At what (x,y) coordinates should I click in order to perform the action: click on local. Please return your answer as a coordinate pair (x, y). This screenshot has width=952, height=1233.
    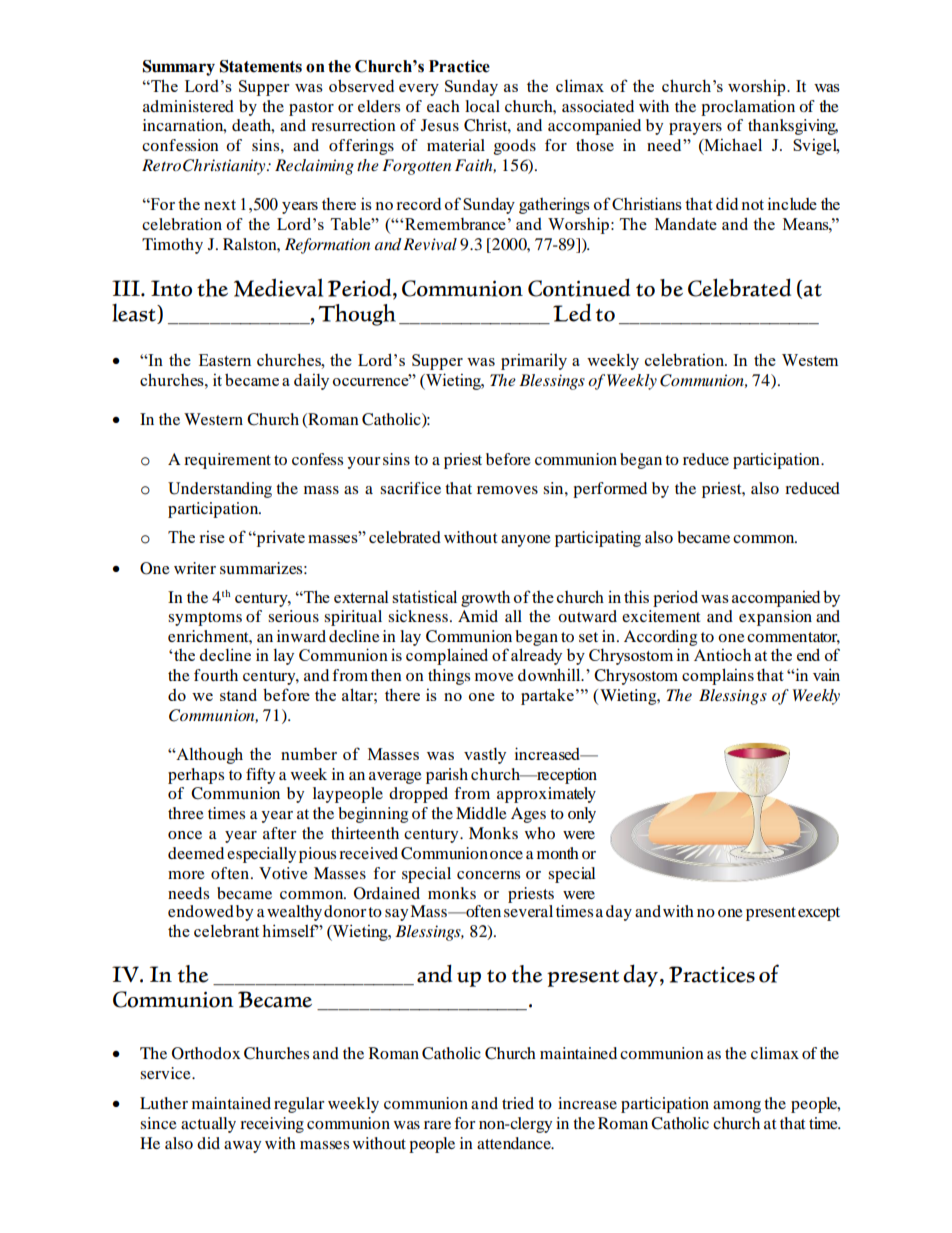
    Looking at the image, I should click on (482, 106).
